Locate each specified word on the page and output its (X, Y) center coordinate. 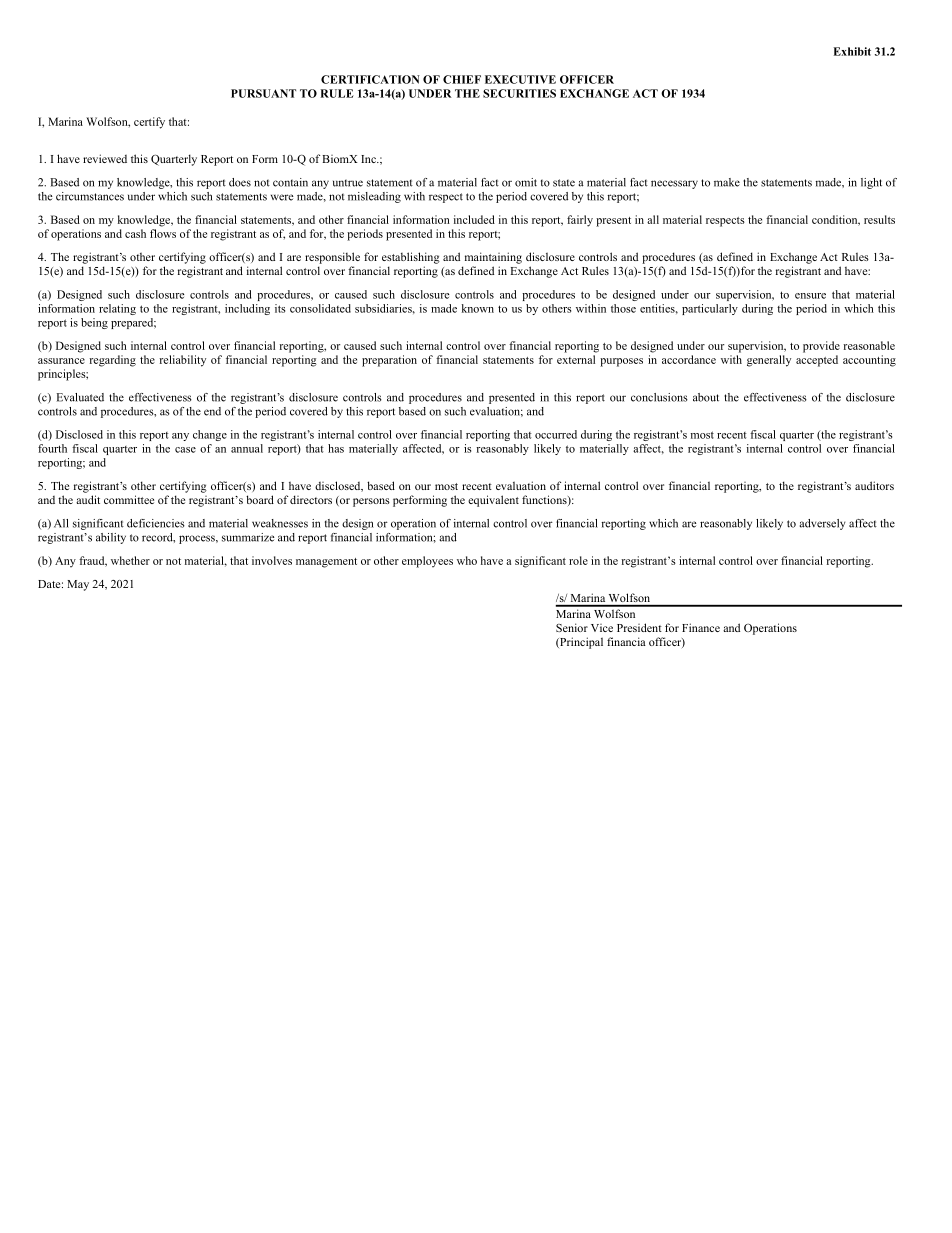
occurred (556, 434)
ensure (810, 296)
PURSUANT (263, 93)
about (706, 397)
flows (163, 233)
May (78, 585)
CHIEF (462, 79)
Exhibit (852, 51)
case (185, 450)
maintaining (493, 258)
